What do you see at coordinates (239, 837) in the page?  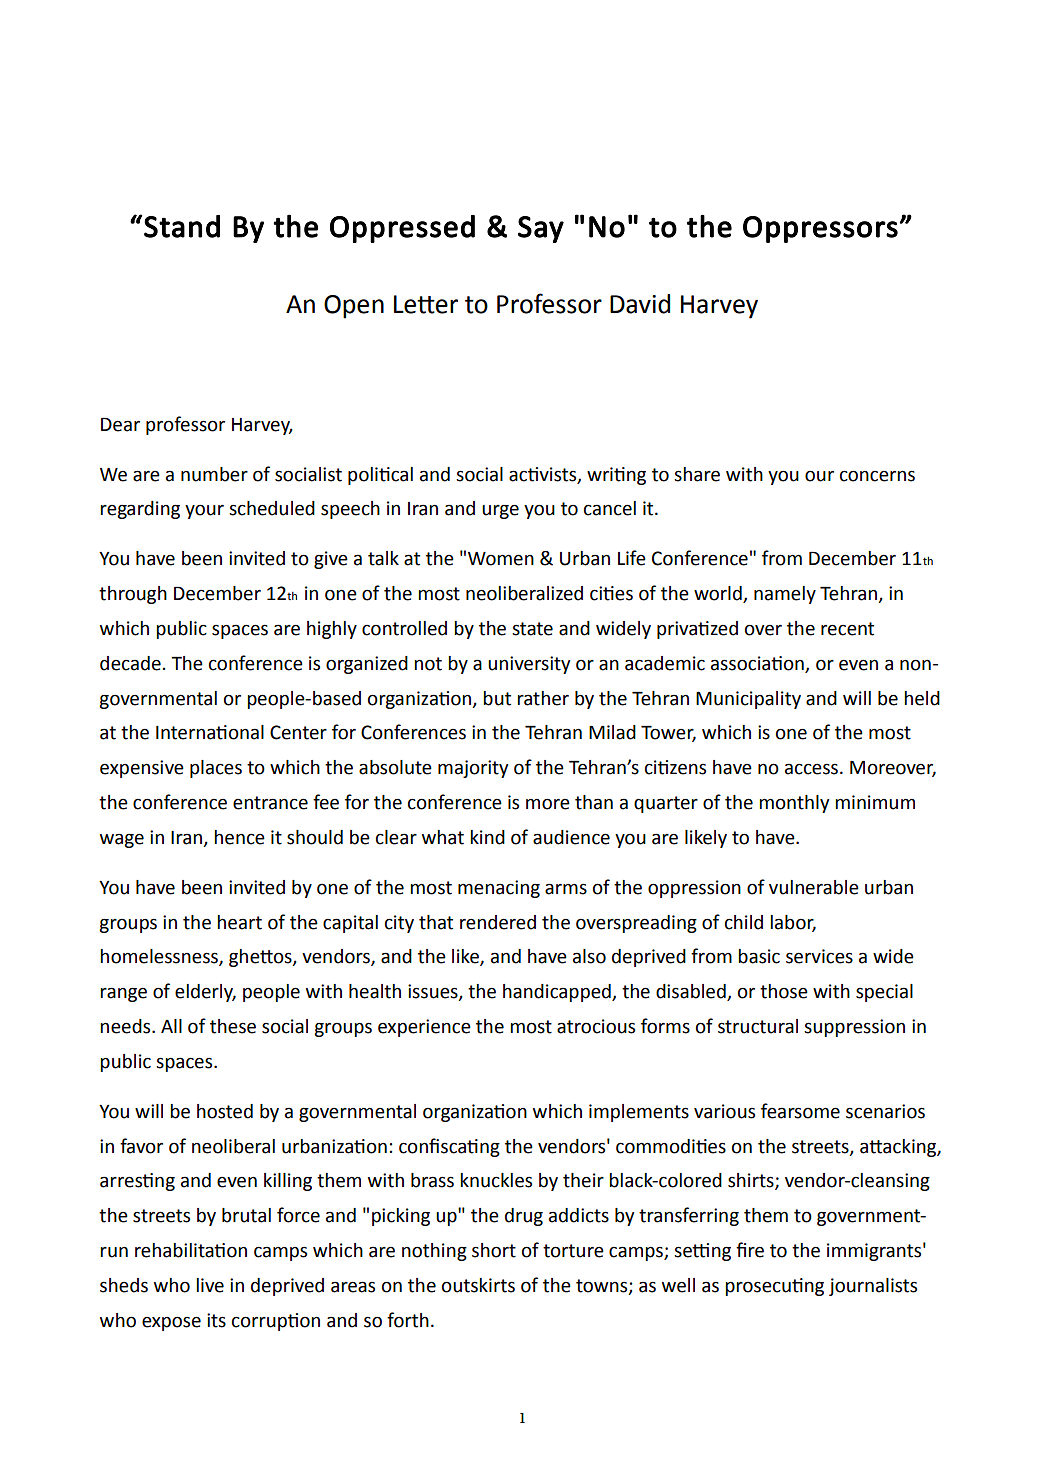 I see `hence` at bounding box center [239, 837].
